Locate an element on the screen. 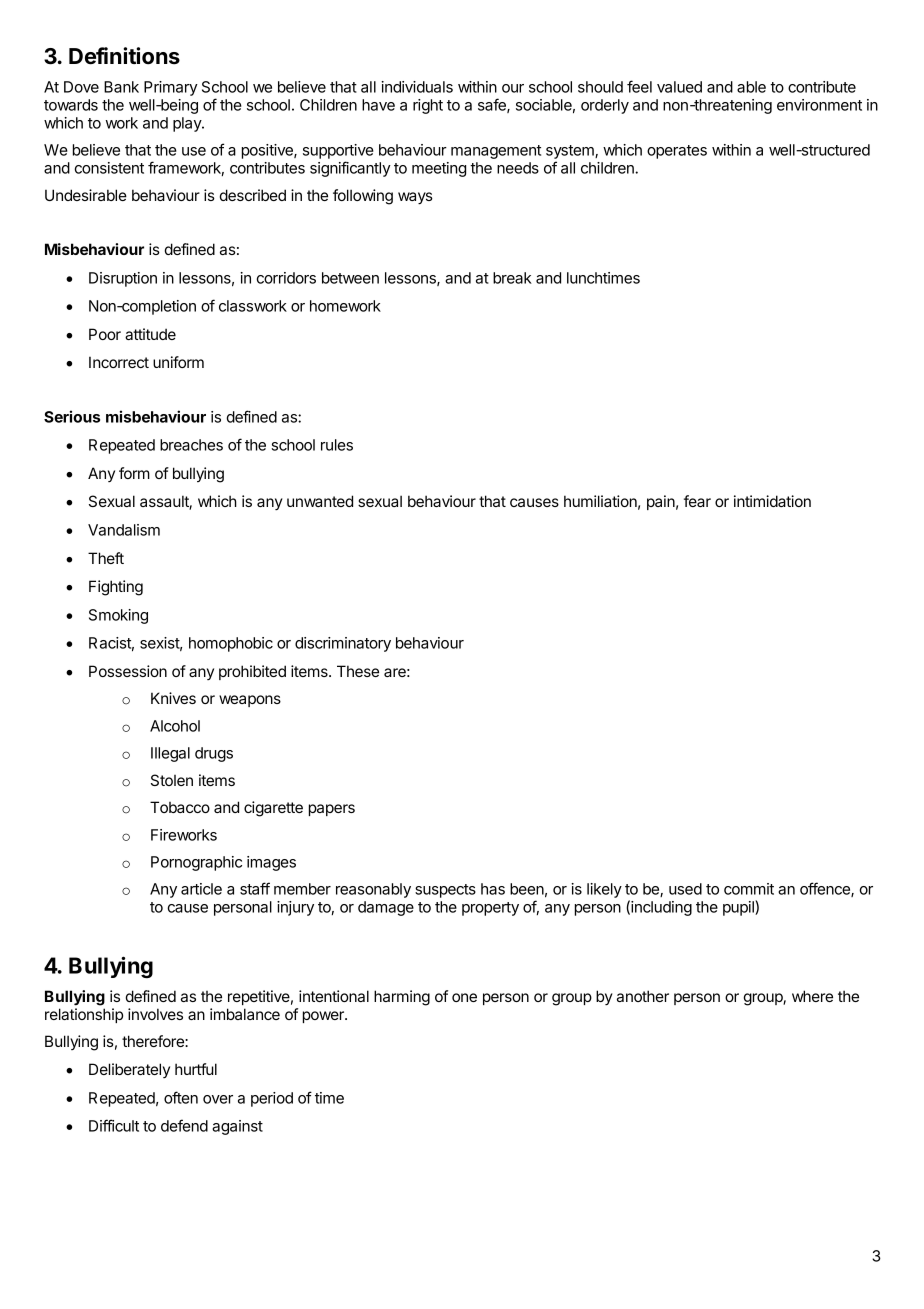  papers is located at coordinates (332, 810).
